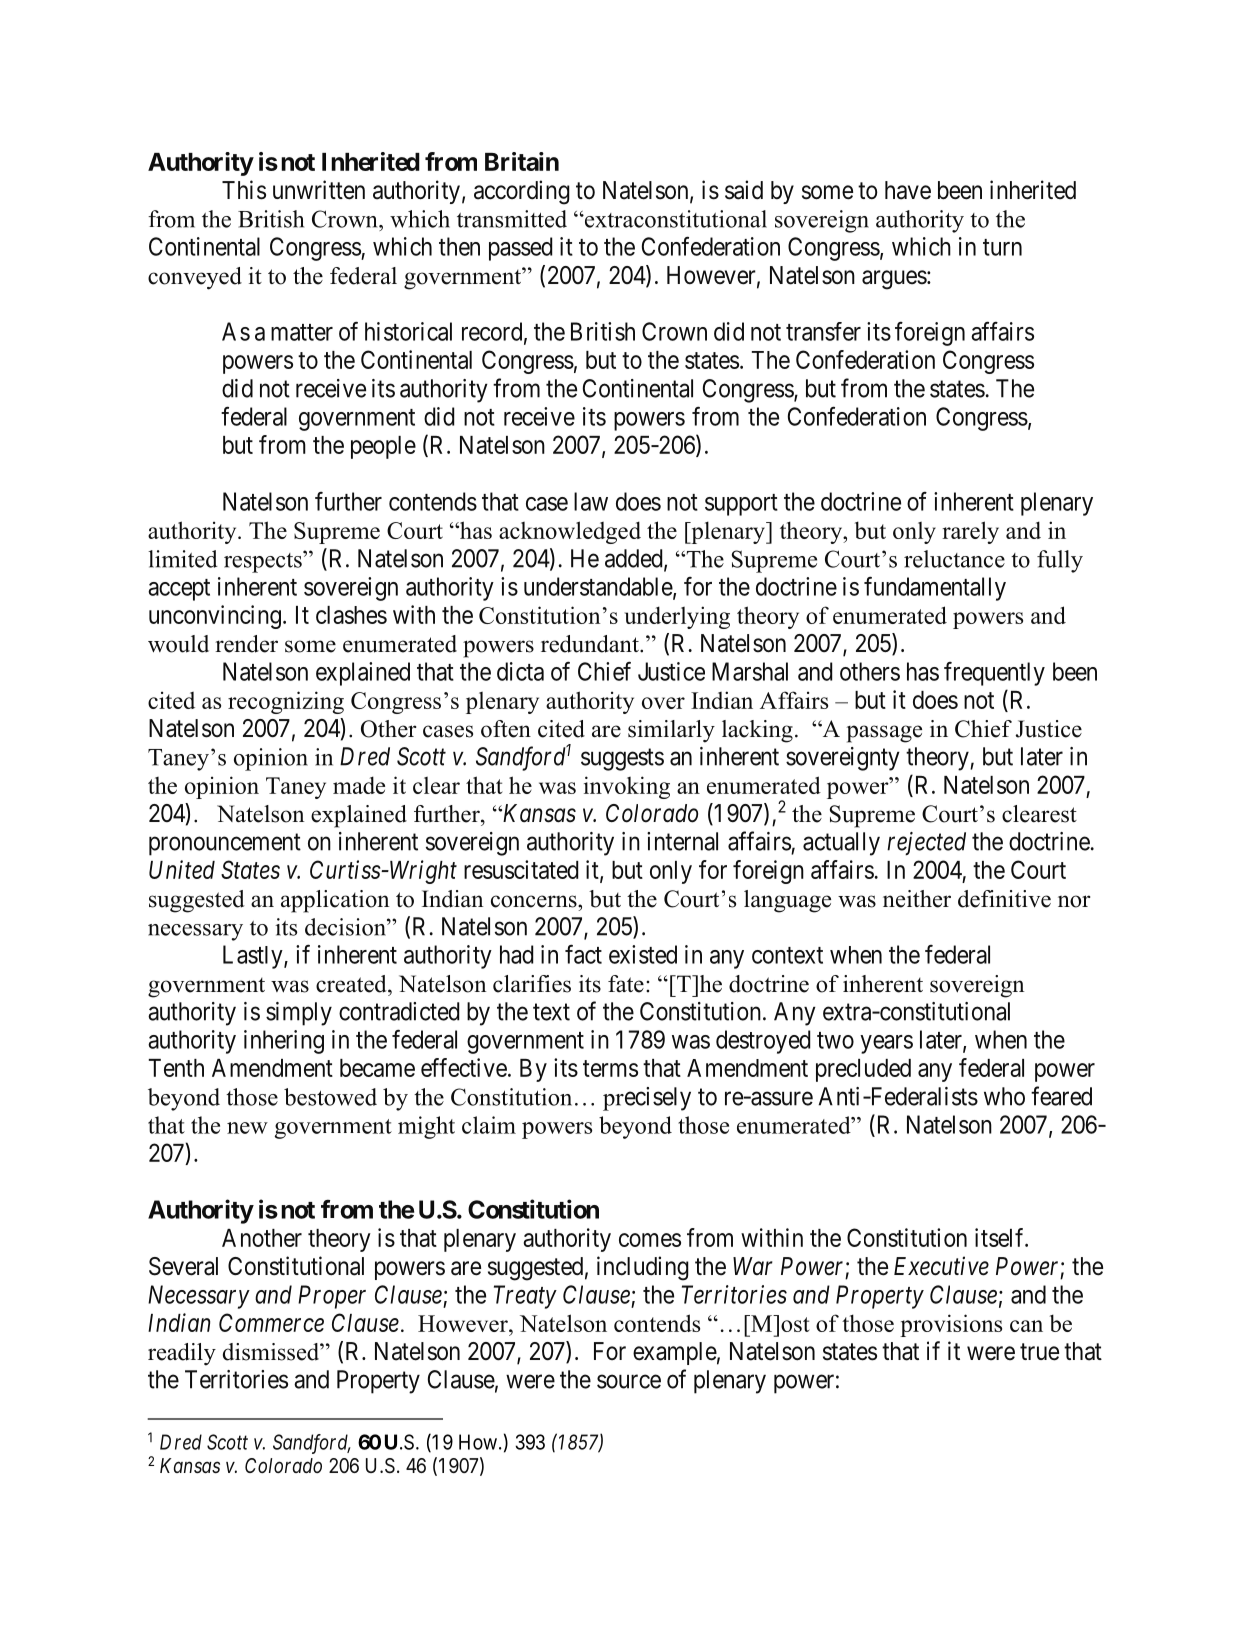  What do you see at coordinates (599, 587) in the screenshot?
I see `understandable` at bounding box center [599, 587].
